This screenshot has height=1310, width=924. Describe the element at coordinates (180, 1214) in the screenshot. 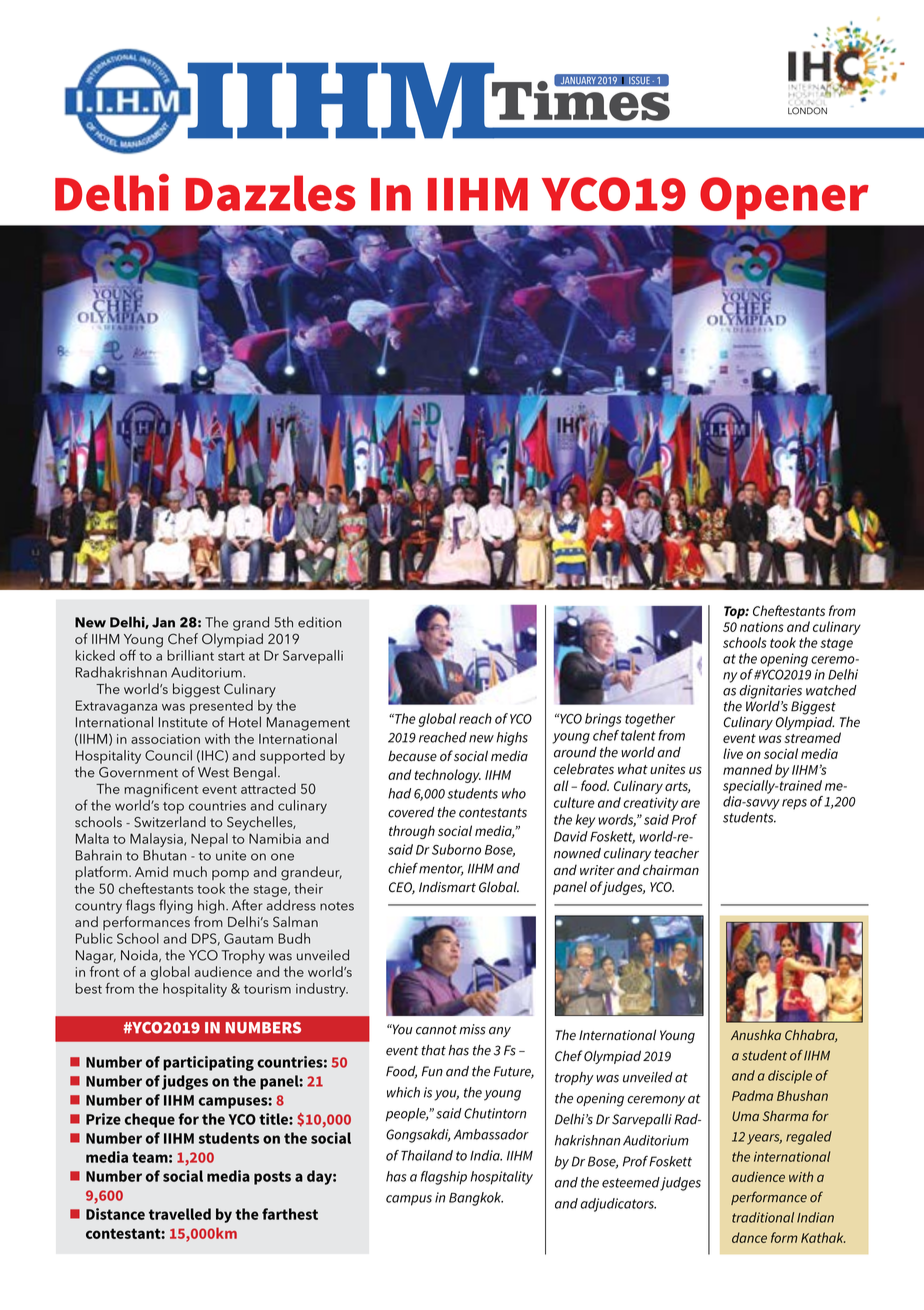

I see `travelled` at that location.
